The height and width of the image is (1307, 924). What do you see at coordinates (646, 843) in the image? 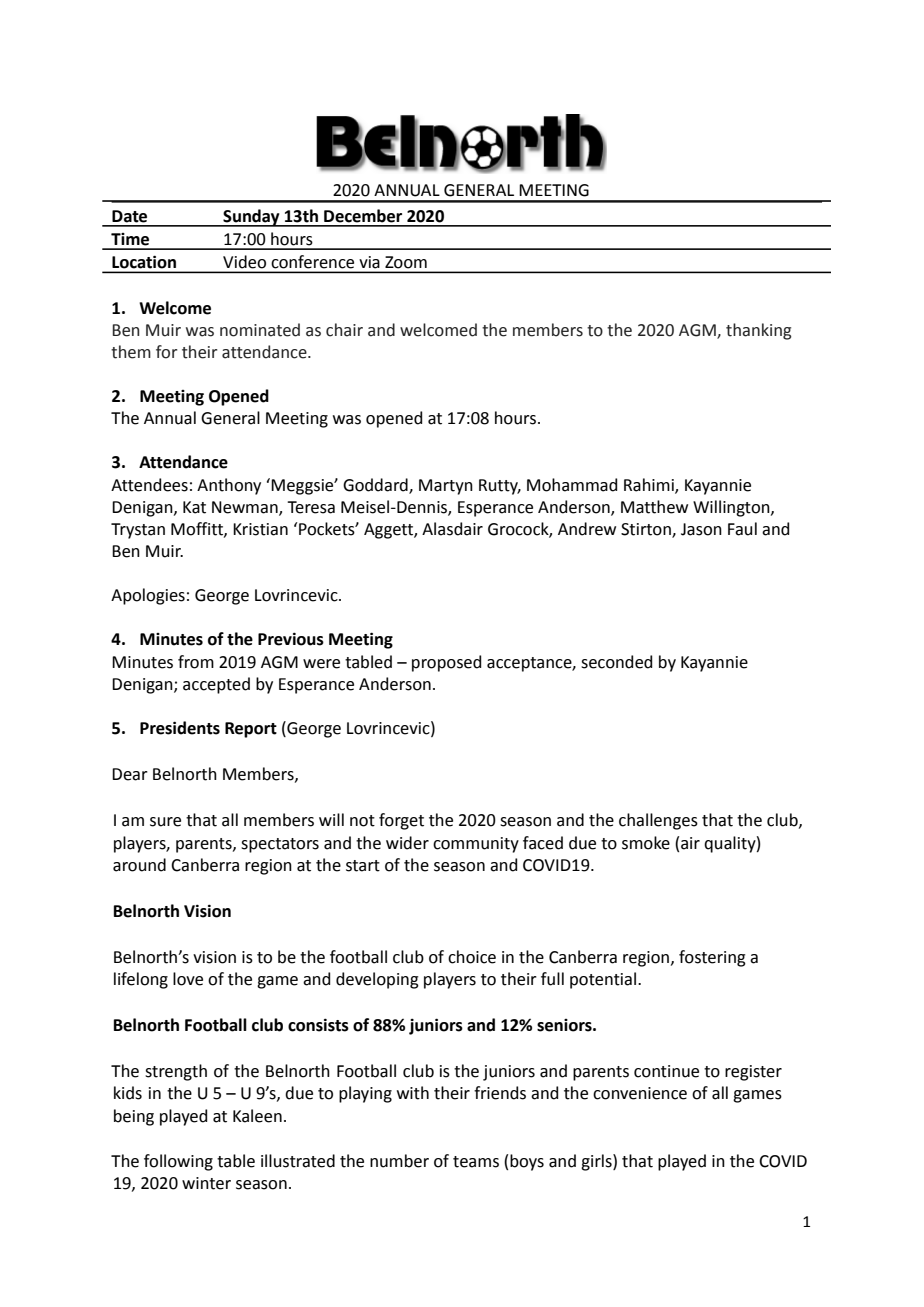
I see `smoke` at bounding box center [646, 843].
